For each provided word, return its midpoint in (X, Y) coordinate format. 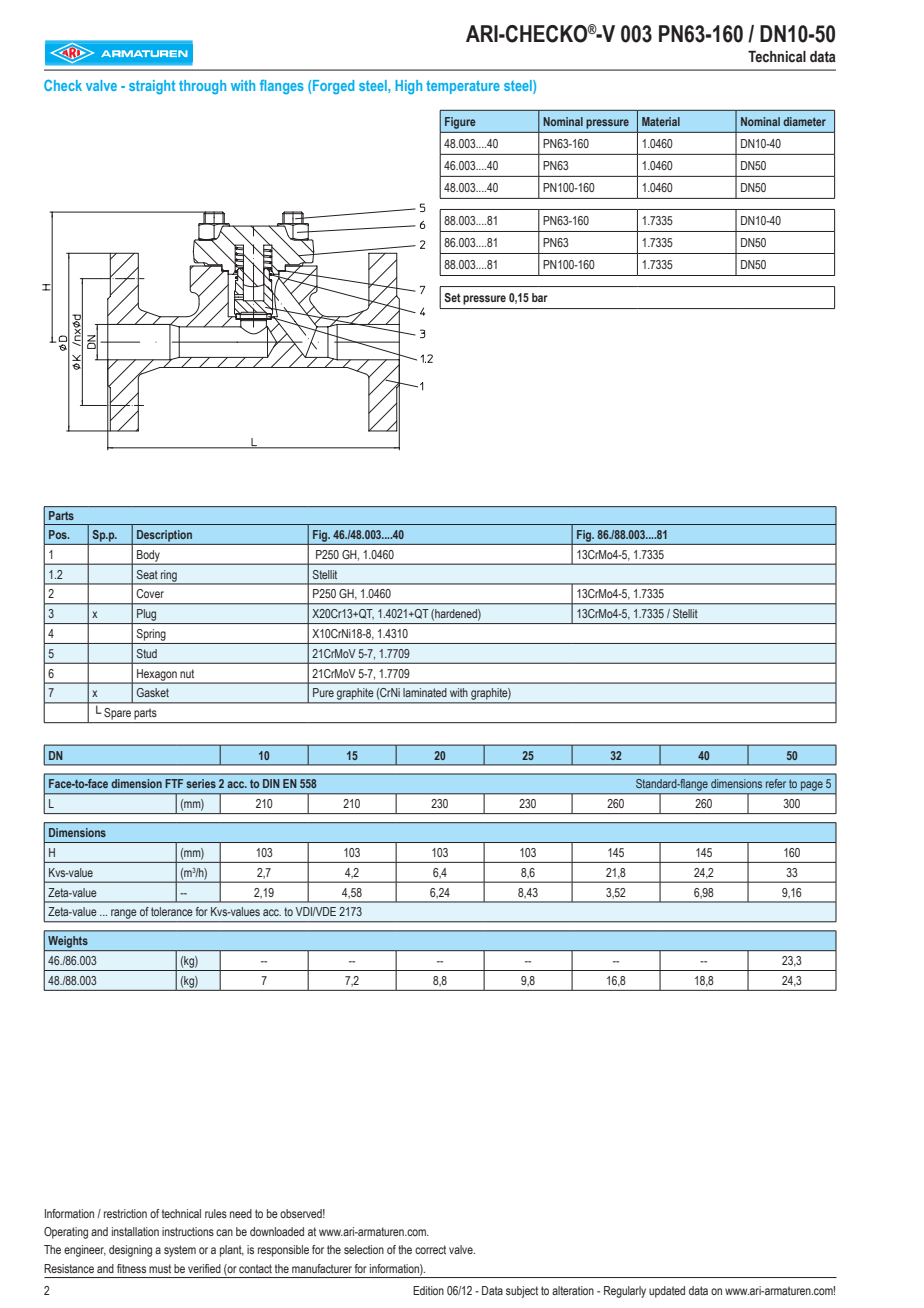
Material (661, 121)
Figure (460, 123)
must (160, 1268)
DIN (271, 783)
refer (776, 783)
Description (164, 536)
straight (152, 87)
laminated (425, 692)
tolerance (172, 911)
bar (540, 297)
